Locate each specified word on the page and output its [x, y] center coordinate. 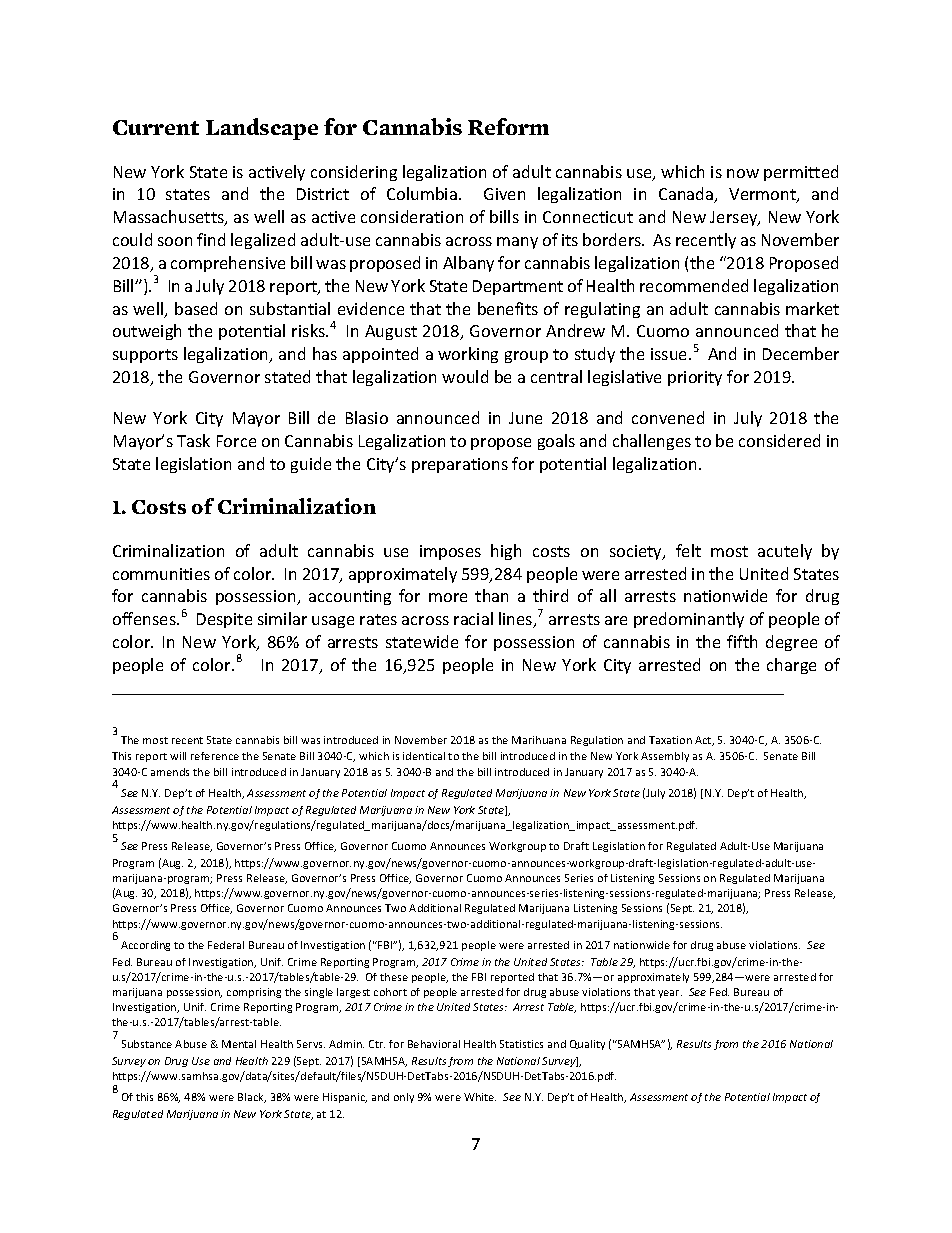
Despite [224, 620]
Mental [239, 1044]
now [743, 173]
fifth [742, 641]
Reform [508, 126]
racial [473, 618]
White [480, 1097]
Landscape [262, 129]
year [670, 994]
